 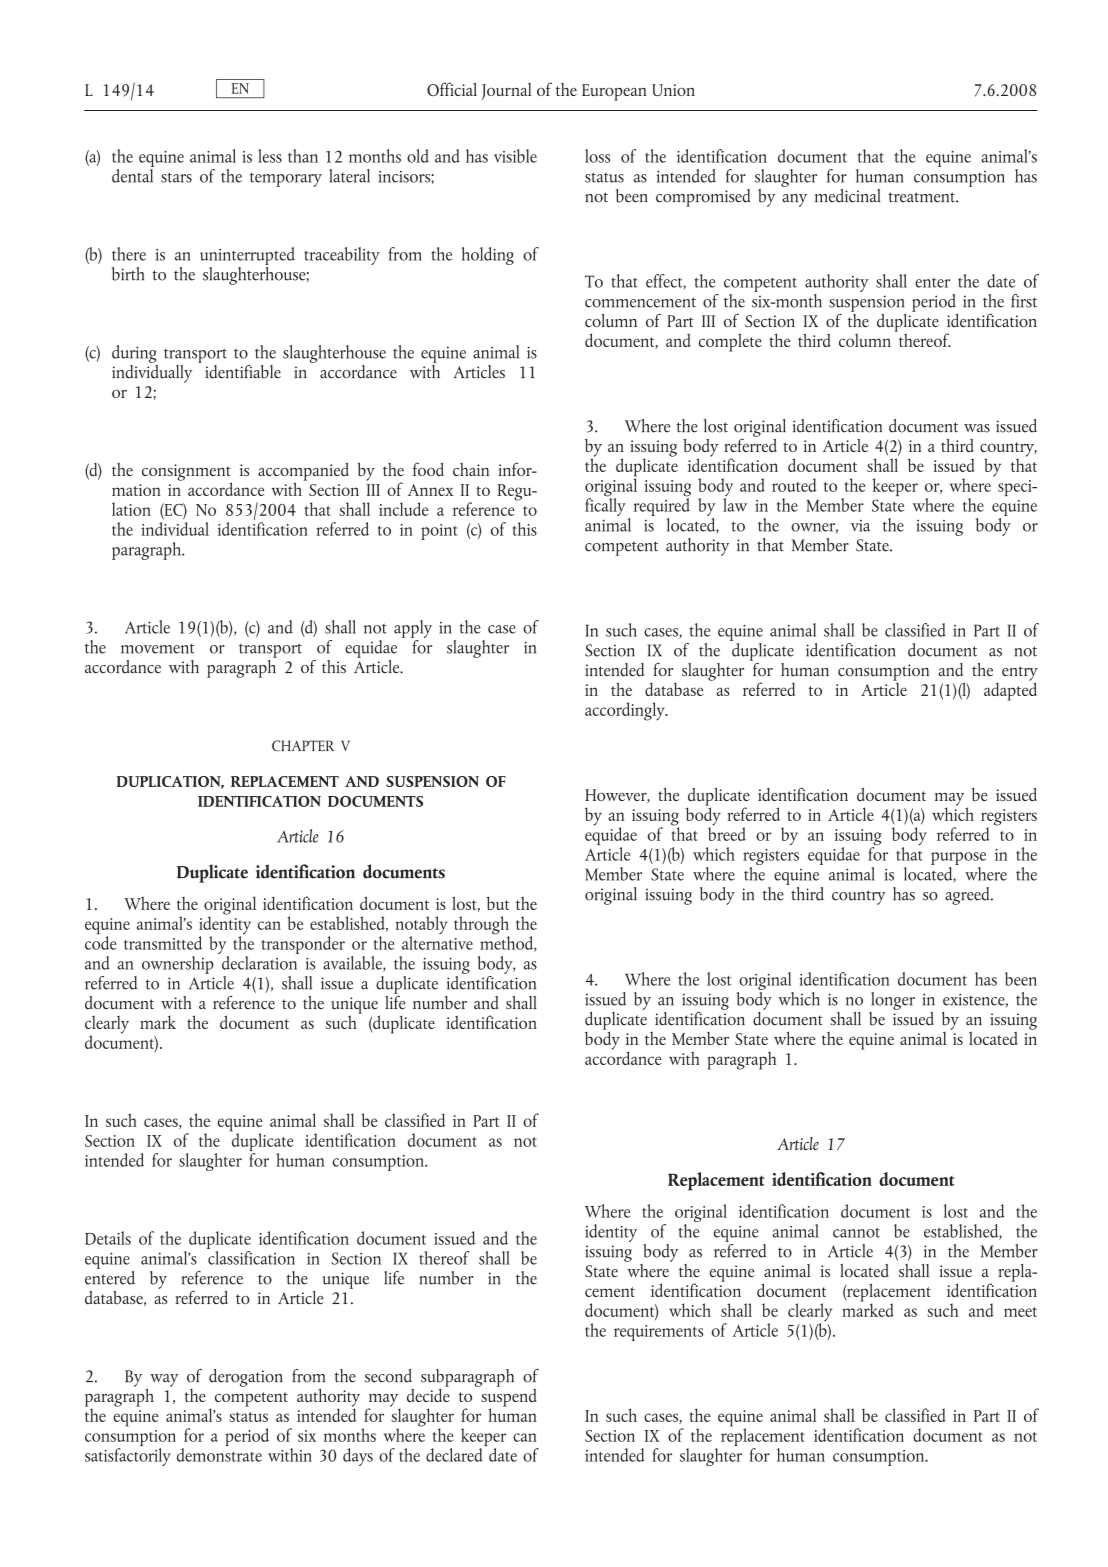 I want to click on alternative, so click(x=437, y=943).
